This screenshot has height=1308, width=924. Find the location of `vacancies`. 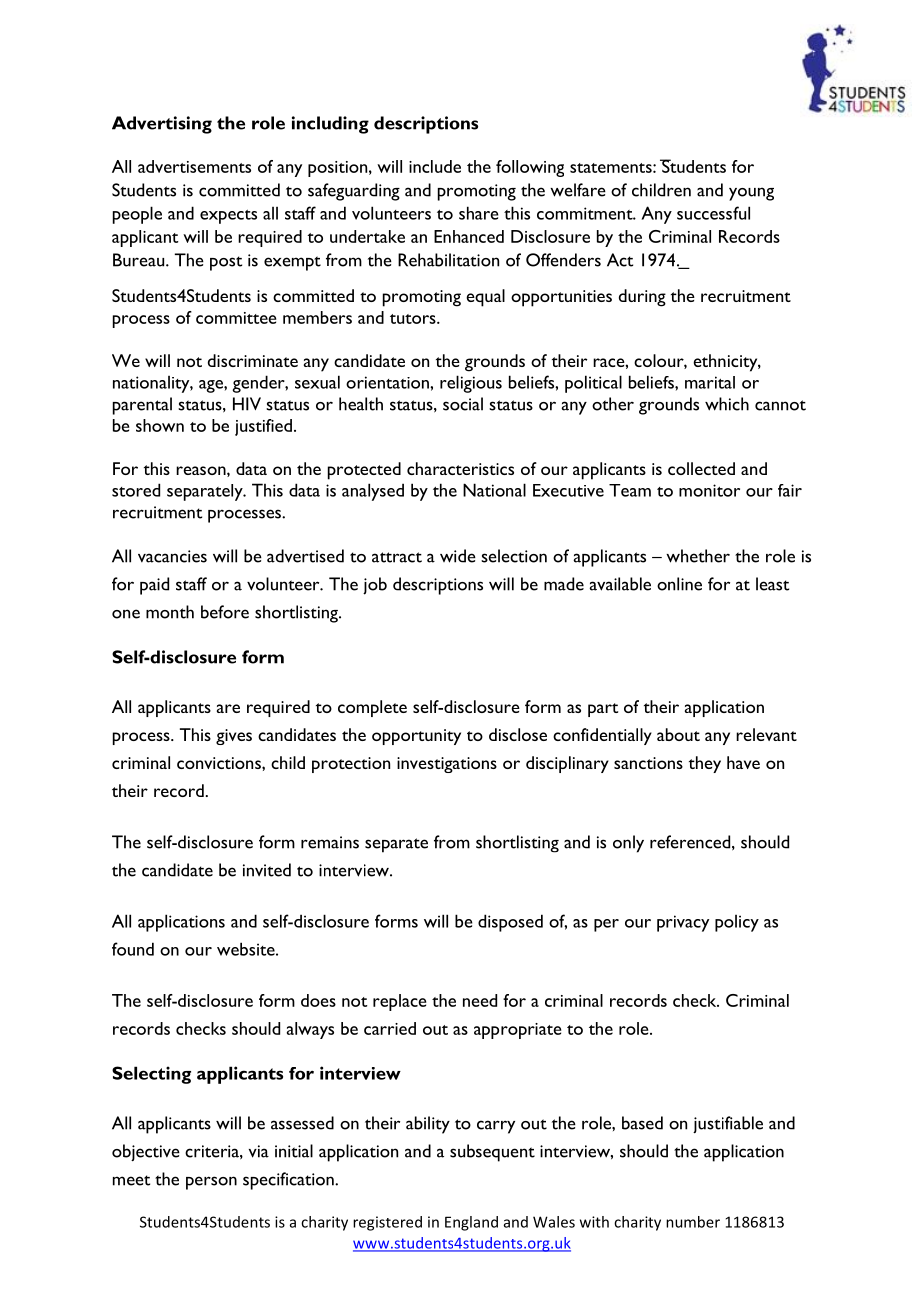

vacancies is located at coordinates (172, 556).
